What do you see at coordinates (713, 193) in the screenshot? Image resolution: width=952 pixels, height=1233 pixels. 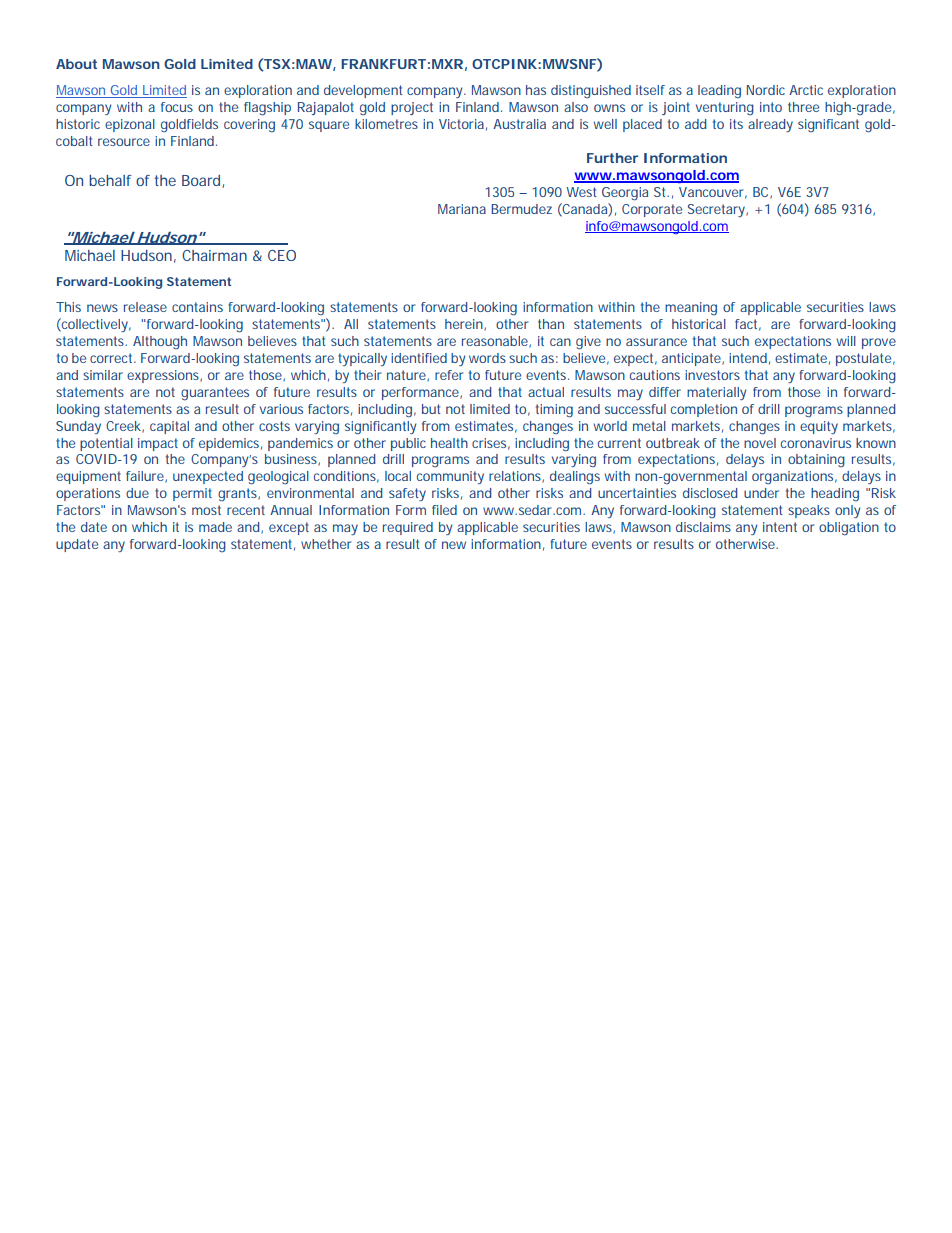 I see `Vancouver` at bounding box center [713, 193].
